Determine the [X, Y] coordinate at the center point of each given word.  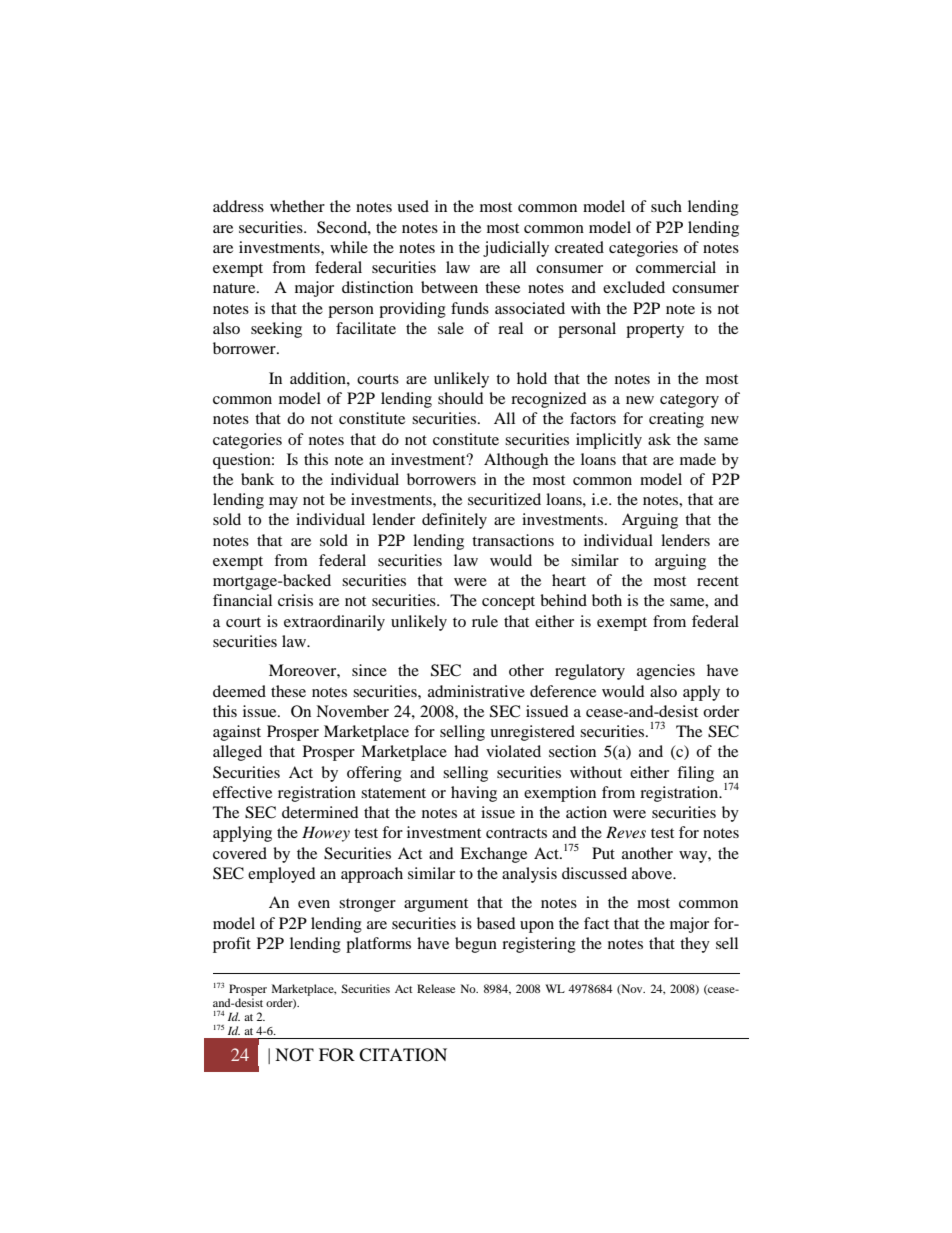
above [653, 873]
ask [659, 439]
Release [436, 988]
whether [297, 206]
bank [257, 479]
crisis [295, 600]
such [666, 206]
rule [485, 621]
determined [320, 812]
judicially [516, 249]
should [461, 398]
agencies [666, 672]
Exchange [493, 855]
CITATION [403, 1055]
